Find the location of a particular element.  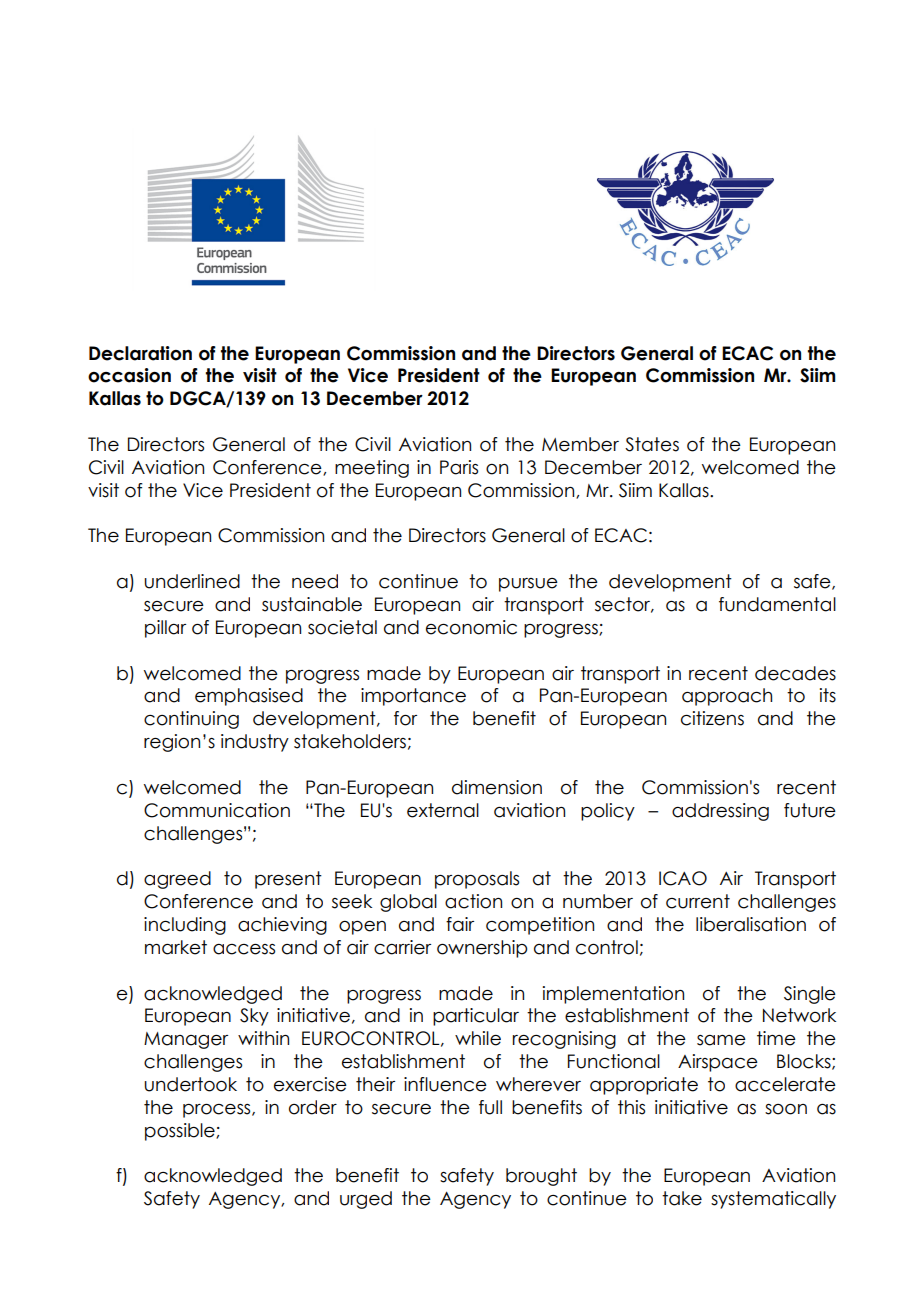

current is located at coordinates (698, 901).
